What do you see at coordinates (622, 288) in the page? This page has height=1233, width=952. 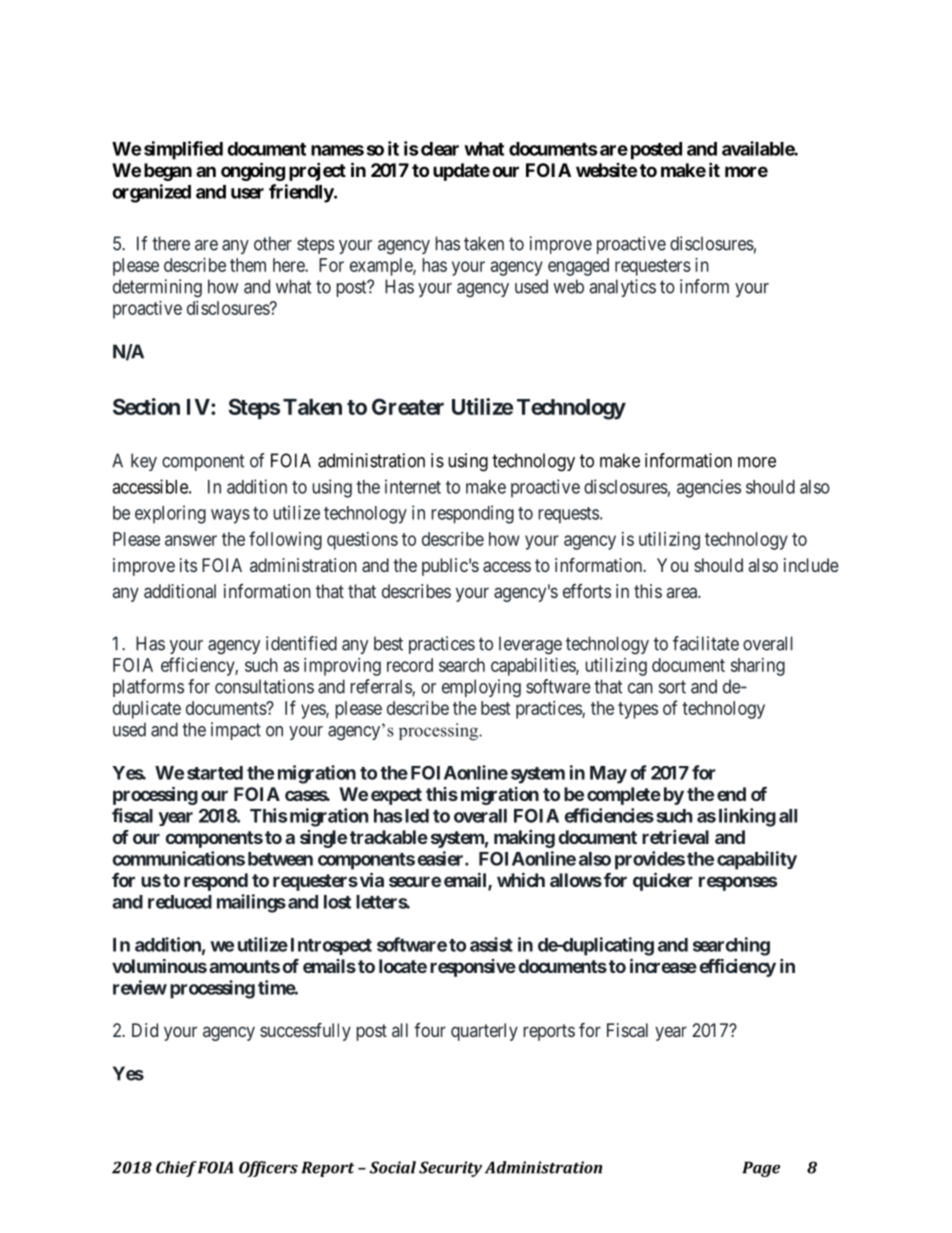 I see `analytics` at bounding box center [622, 288].
